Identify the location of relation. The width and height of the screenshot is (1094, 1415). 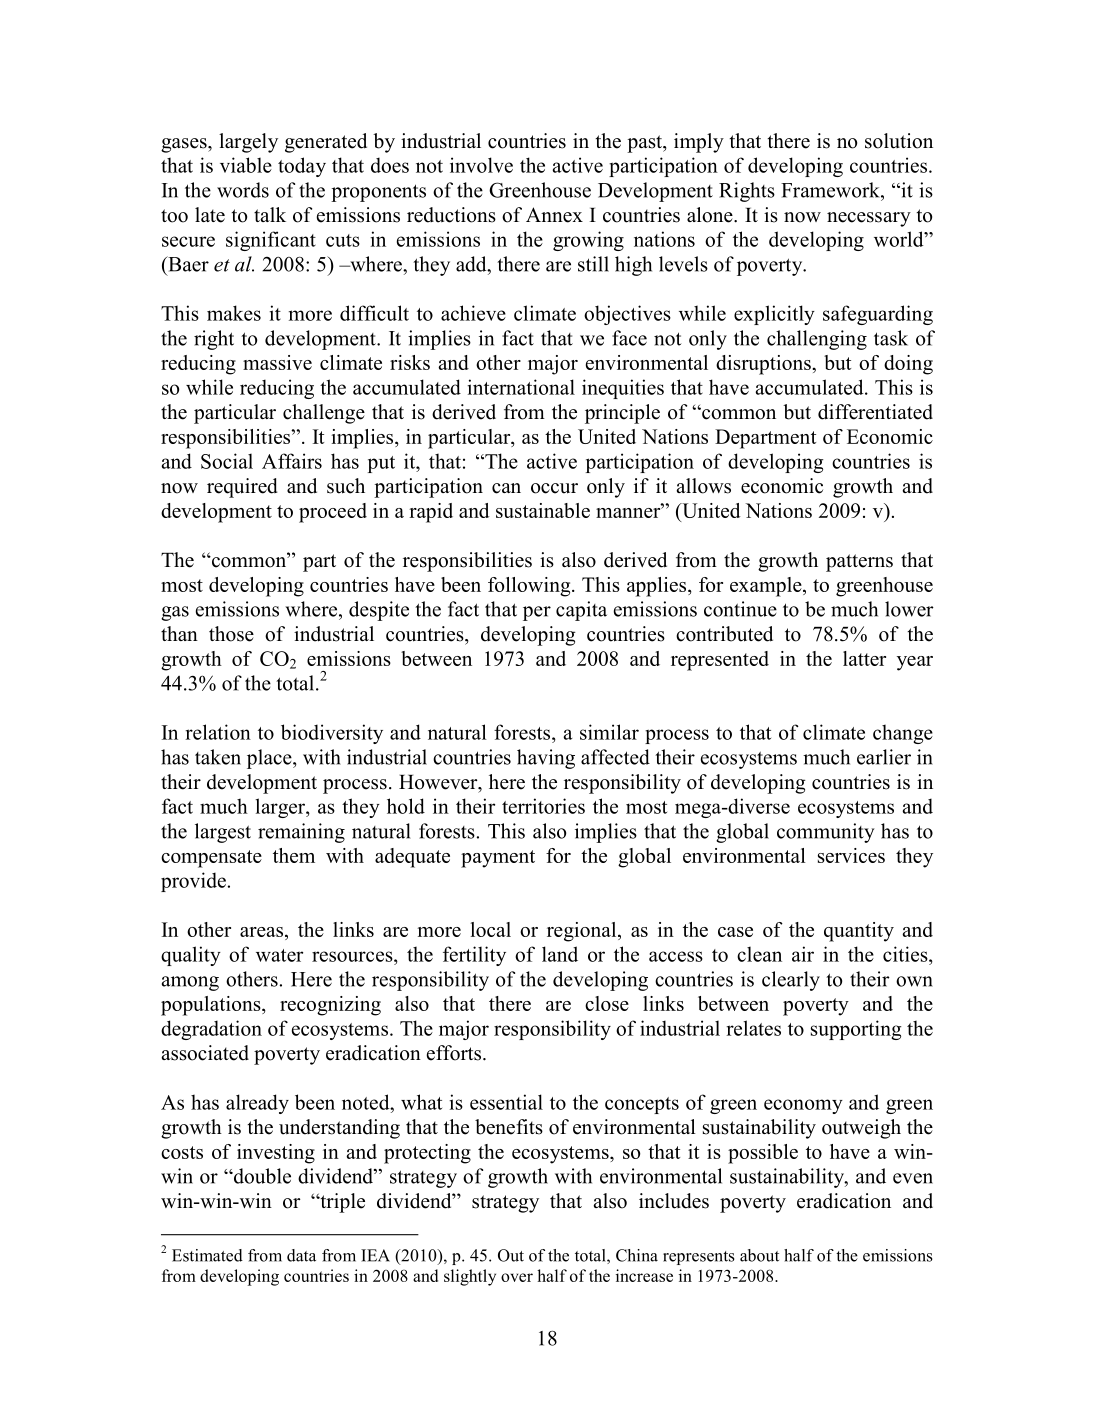
(218, 732).
